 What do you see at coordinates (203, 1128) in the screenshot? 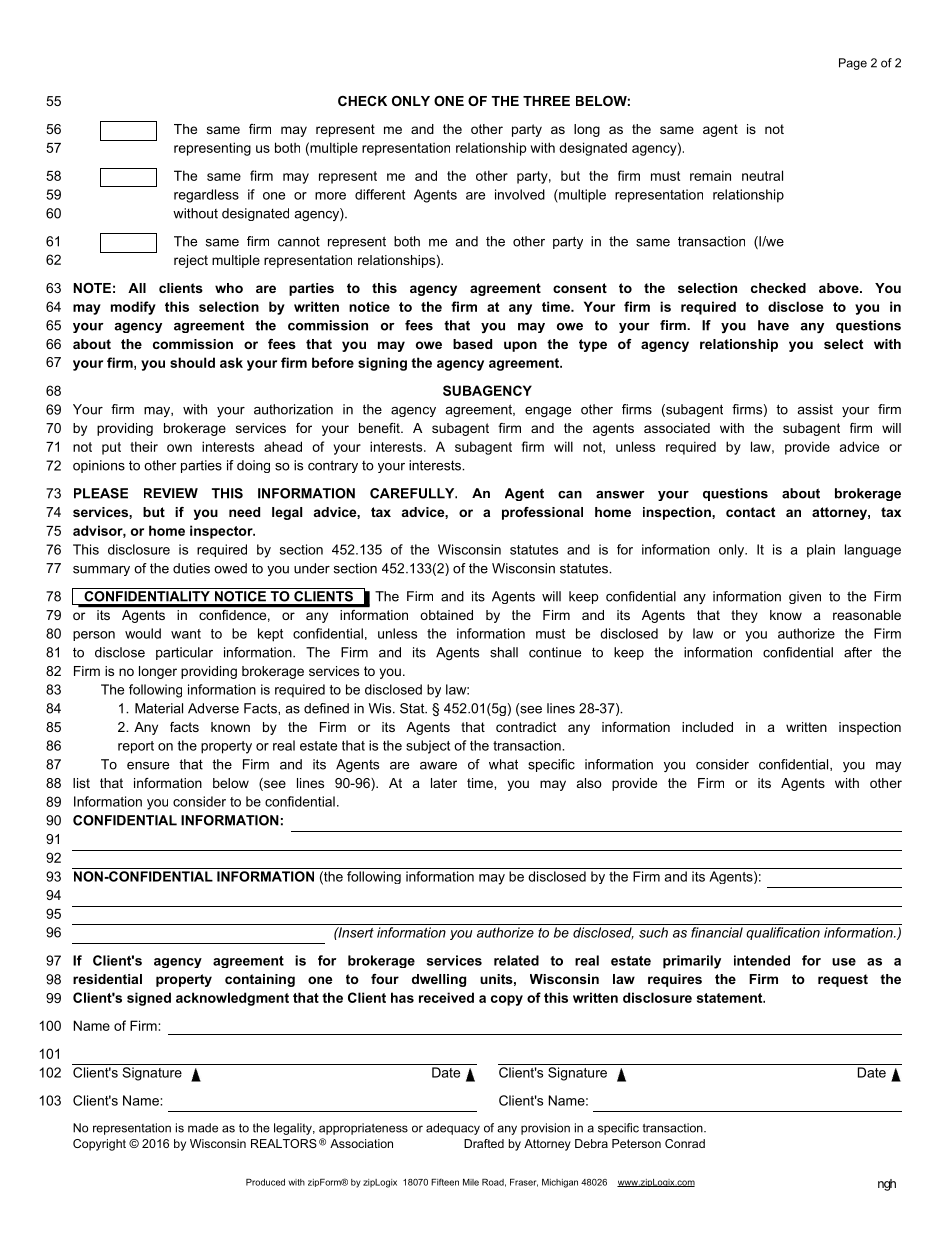
I see `made` at bounding box center [203, 1128].
